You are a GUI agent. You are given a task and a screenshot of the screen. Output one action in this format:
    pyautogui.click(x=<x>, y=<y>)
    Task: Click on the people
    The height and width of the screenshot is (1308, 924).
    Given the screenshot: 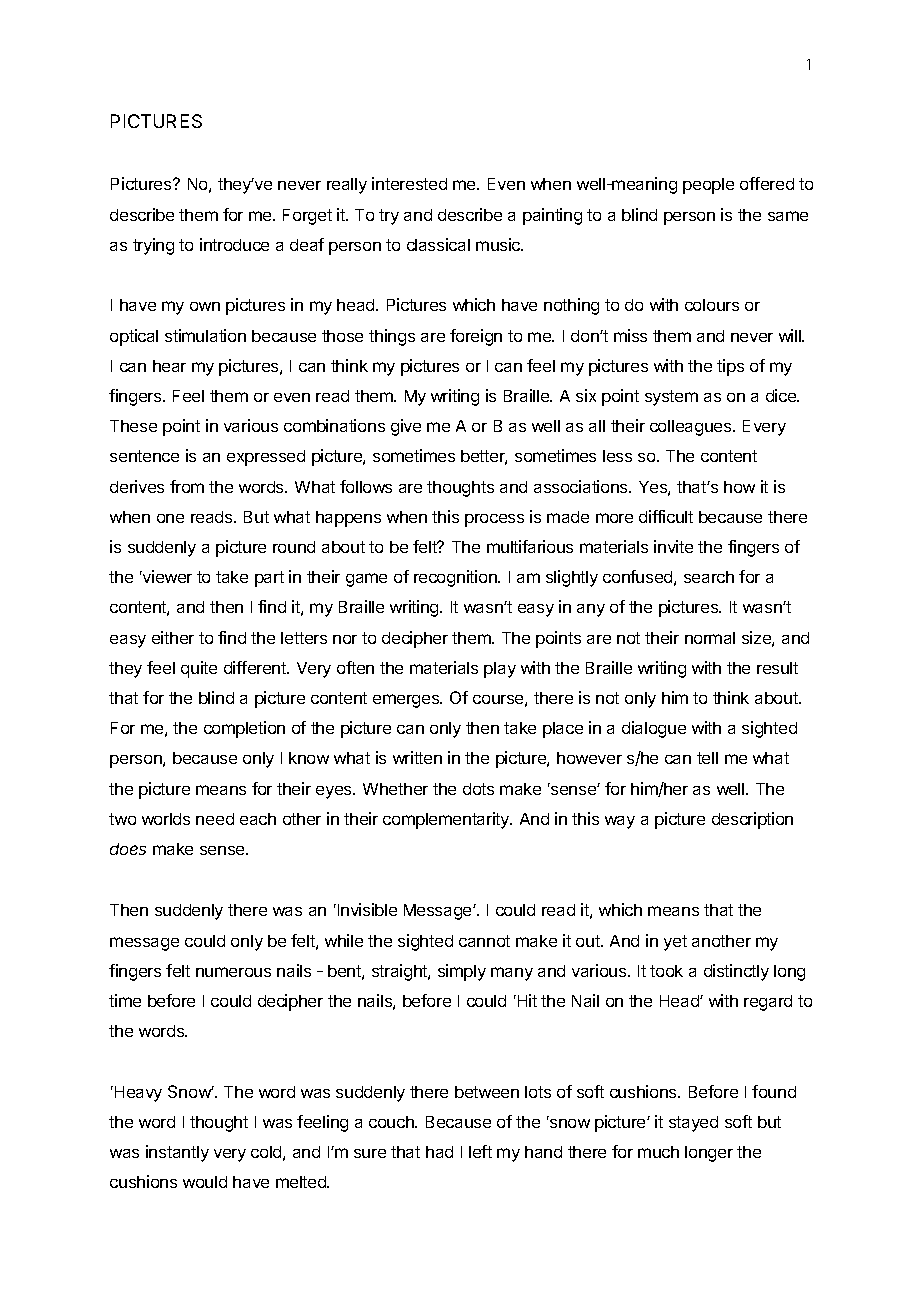 What is the action you would take?
    pyautogui.click(x=708, y=186)
